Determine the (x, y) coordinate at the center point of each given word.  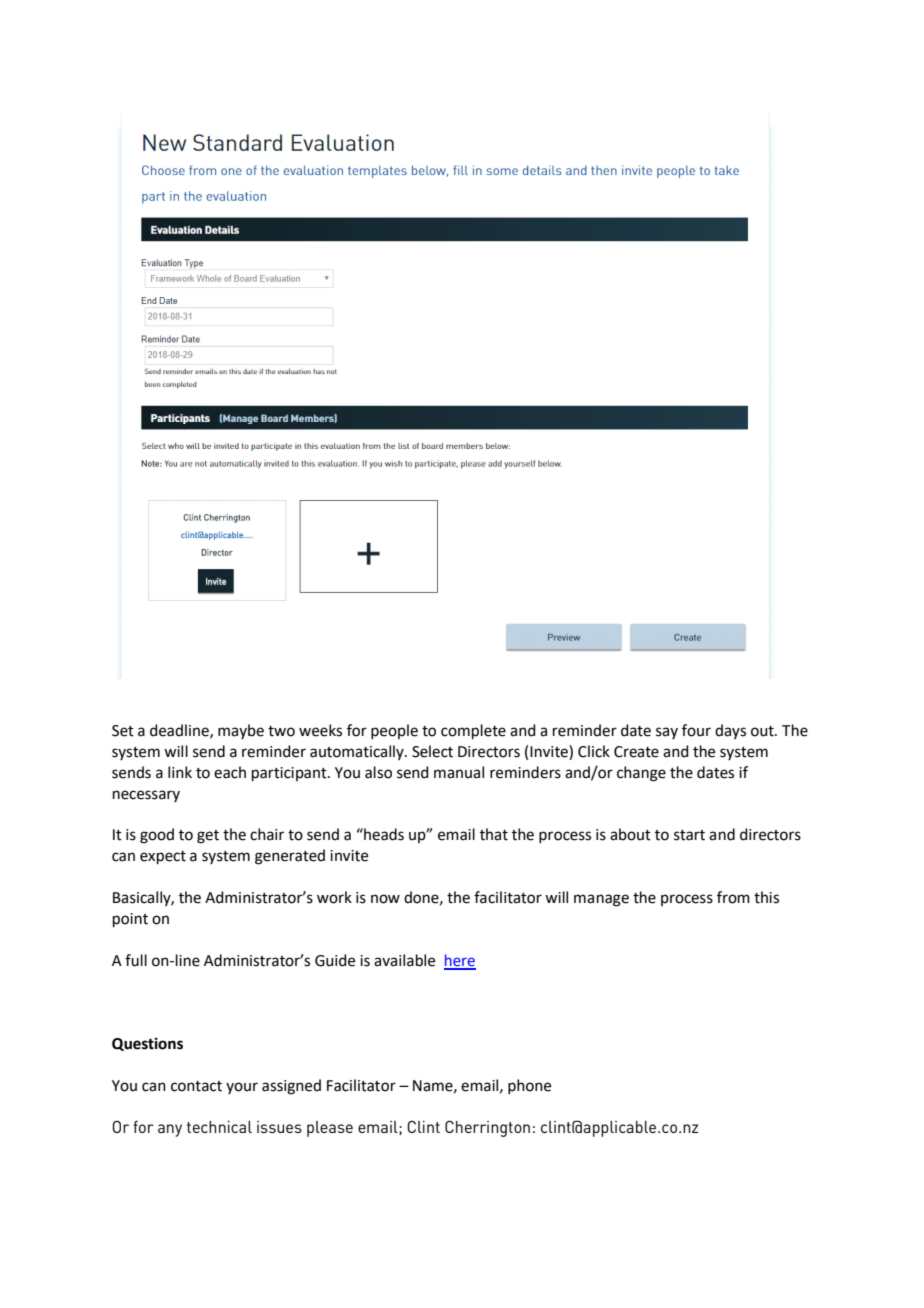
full (136, 960)
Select (432, 751)
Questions (147, 1044)
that (494, 834)
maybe (241, 731)
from (733, 897)
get (208, 837)
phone (529, 1086)
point (130, 920)
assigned (291, 1087)
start (689, 835)
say (667, 733)
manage (601, 900)
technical (219, 1127)
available (404, 960)
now (385, 899)
